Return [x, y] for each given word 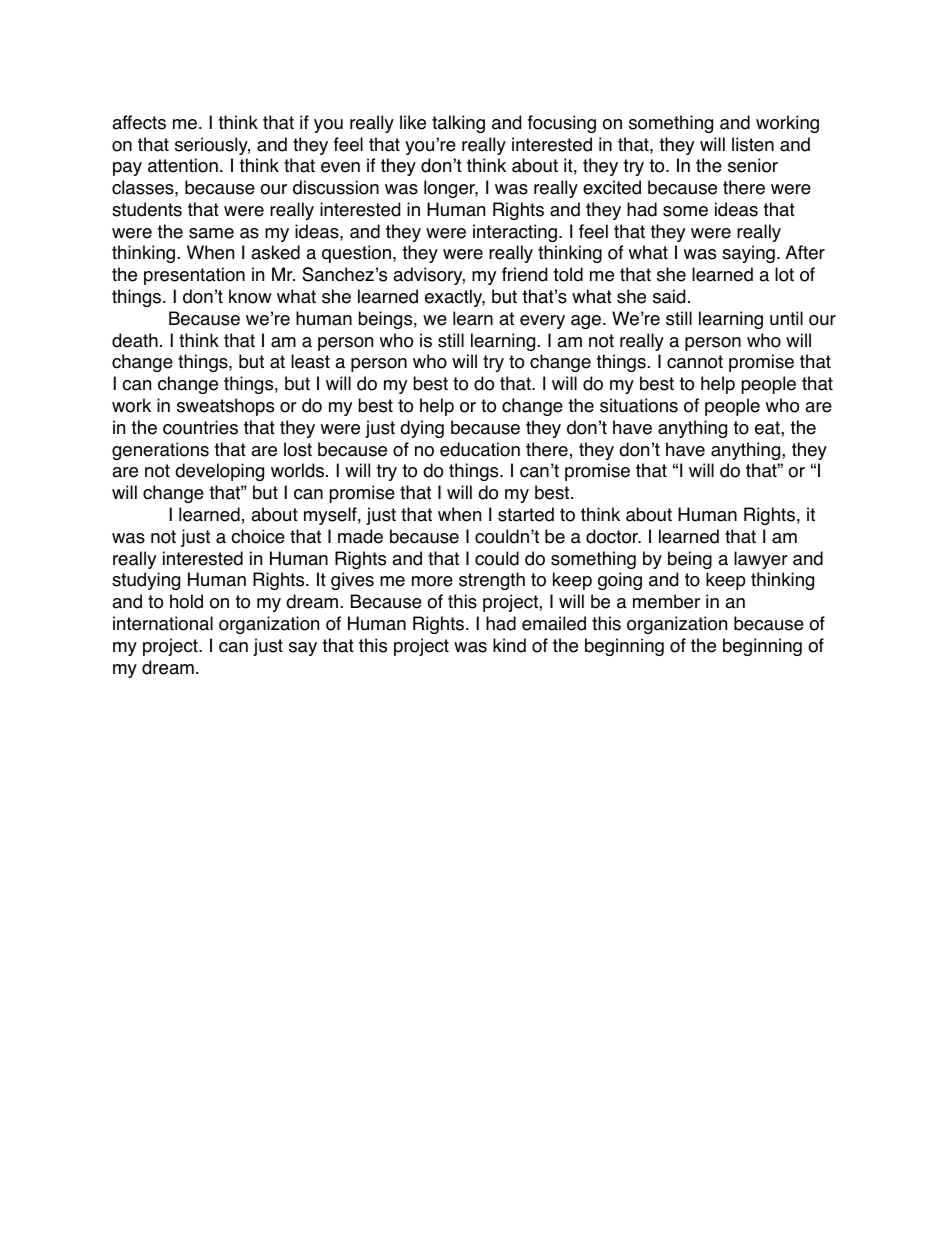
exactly [455, 298]
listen [753, 144]
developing [219, 472]
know [250, 296]
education [480, 449]
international [163, 623]
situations [639, 405]
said [669, 296]
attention [183, 165]
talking [458, 124]
